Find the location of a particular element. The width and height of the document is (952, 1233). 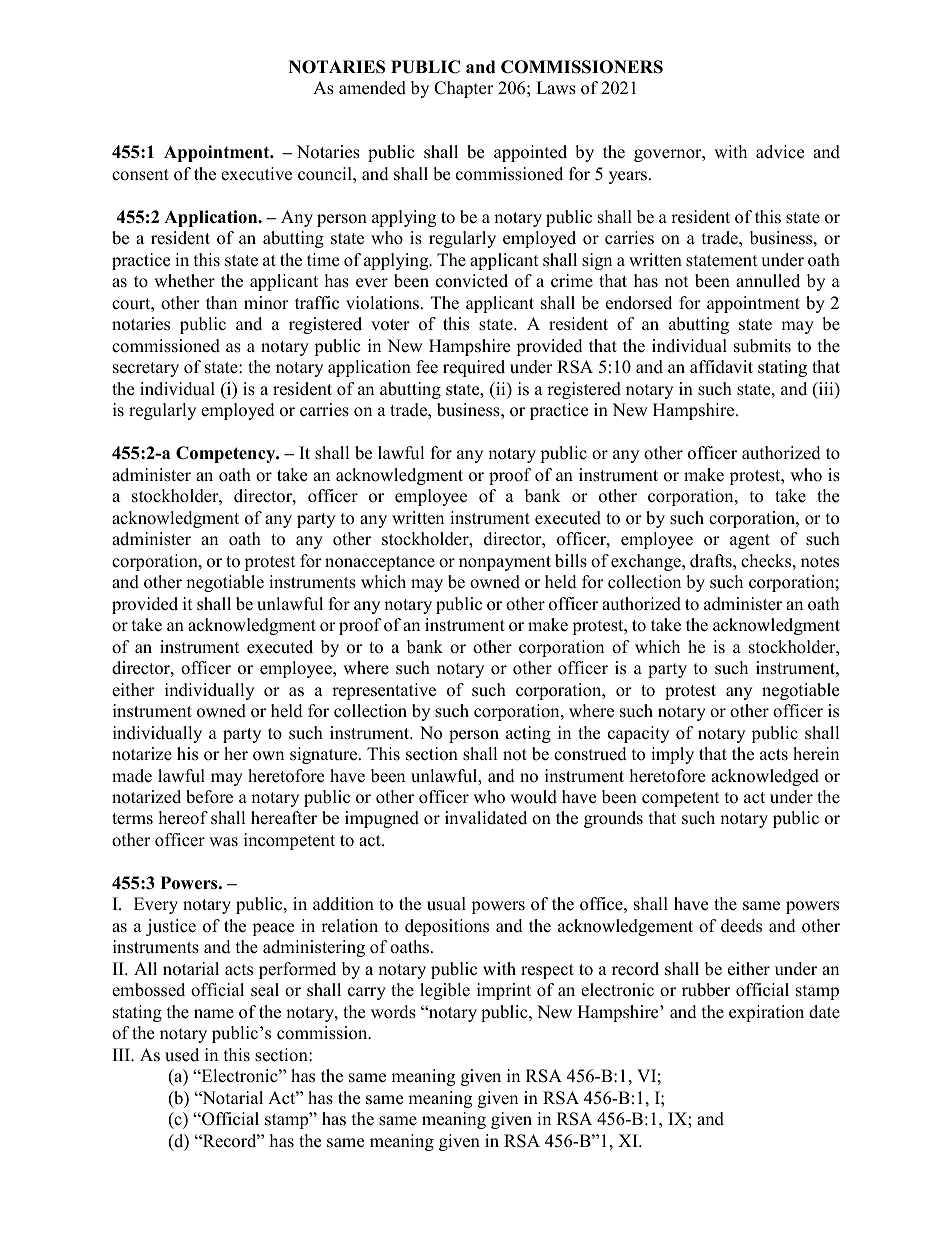

required is located at coordinates (474, 368).
